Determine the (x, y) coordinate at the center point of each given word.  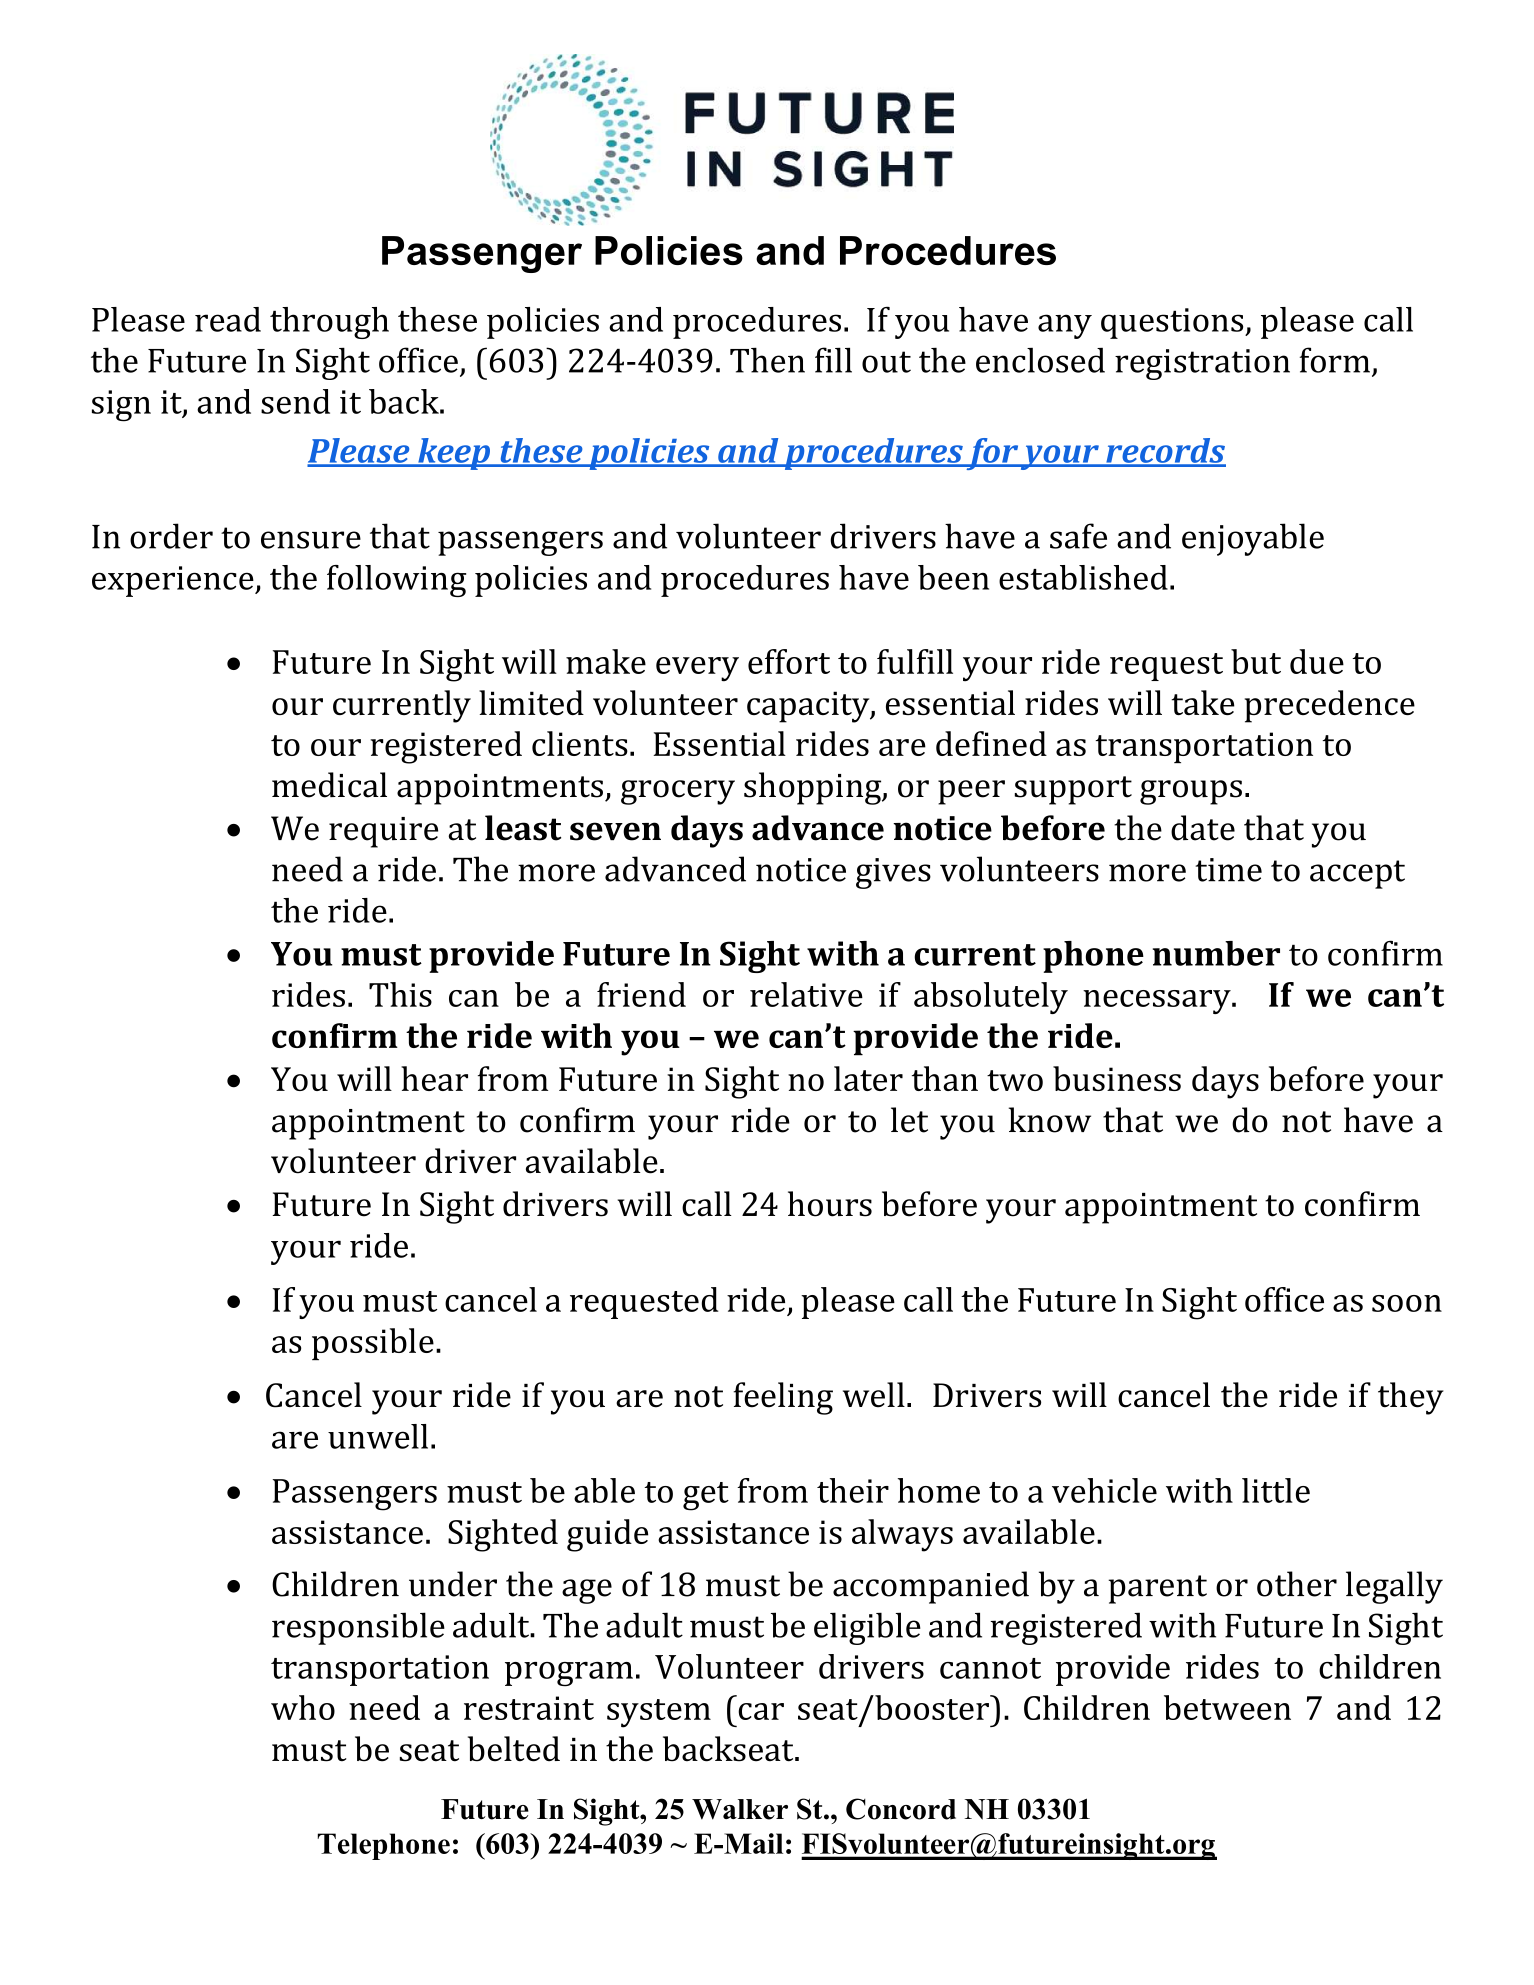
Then (767, 360)
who (303, 1707)
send (295, 401)
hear (434, 1078)
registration (1202, 364)
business (1117, 1078)
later (868, 1078)
